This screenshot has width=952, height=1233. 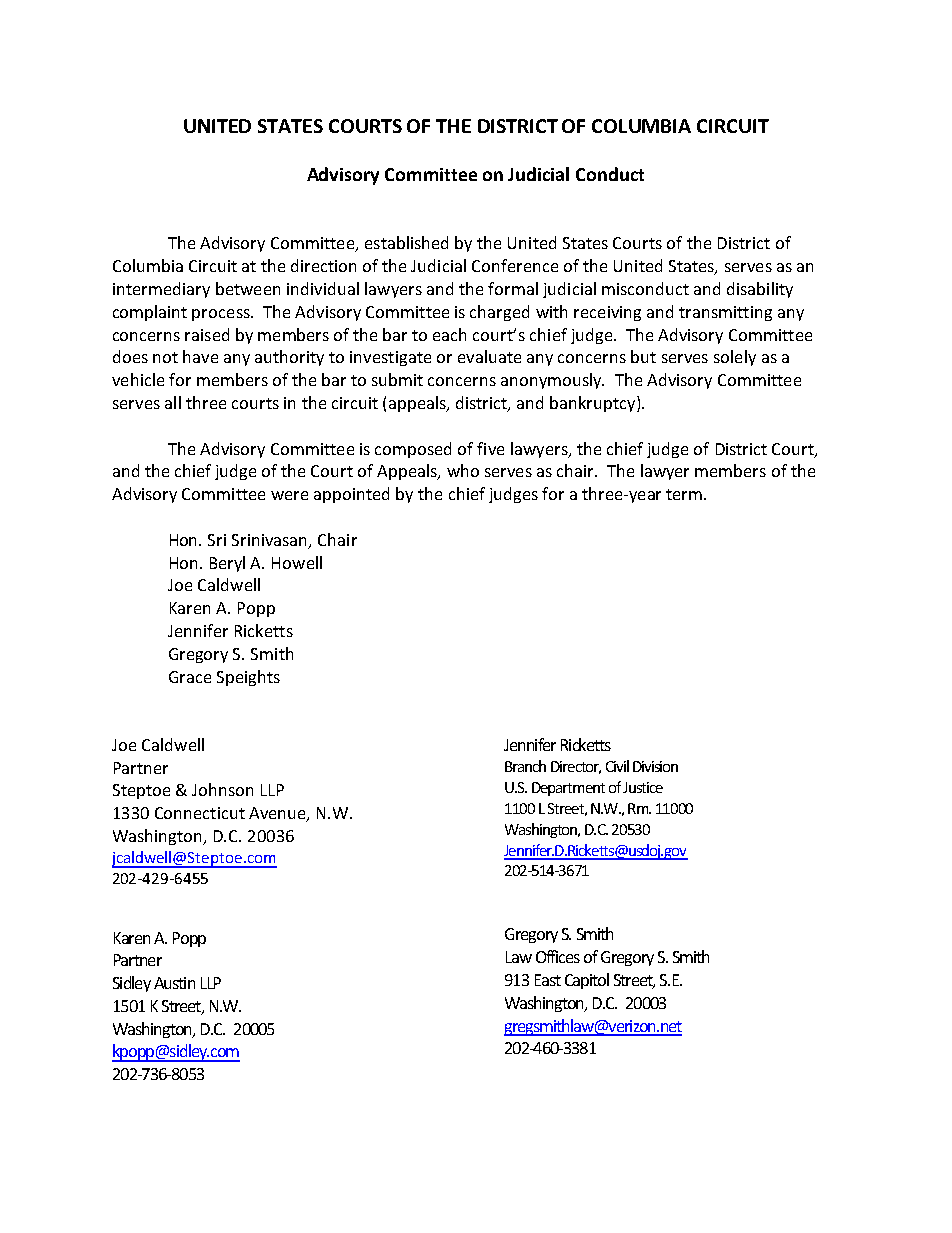 I want to click on but, so click(x=643, y=356).
